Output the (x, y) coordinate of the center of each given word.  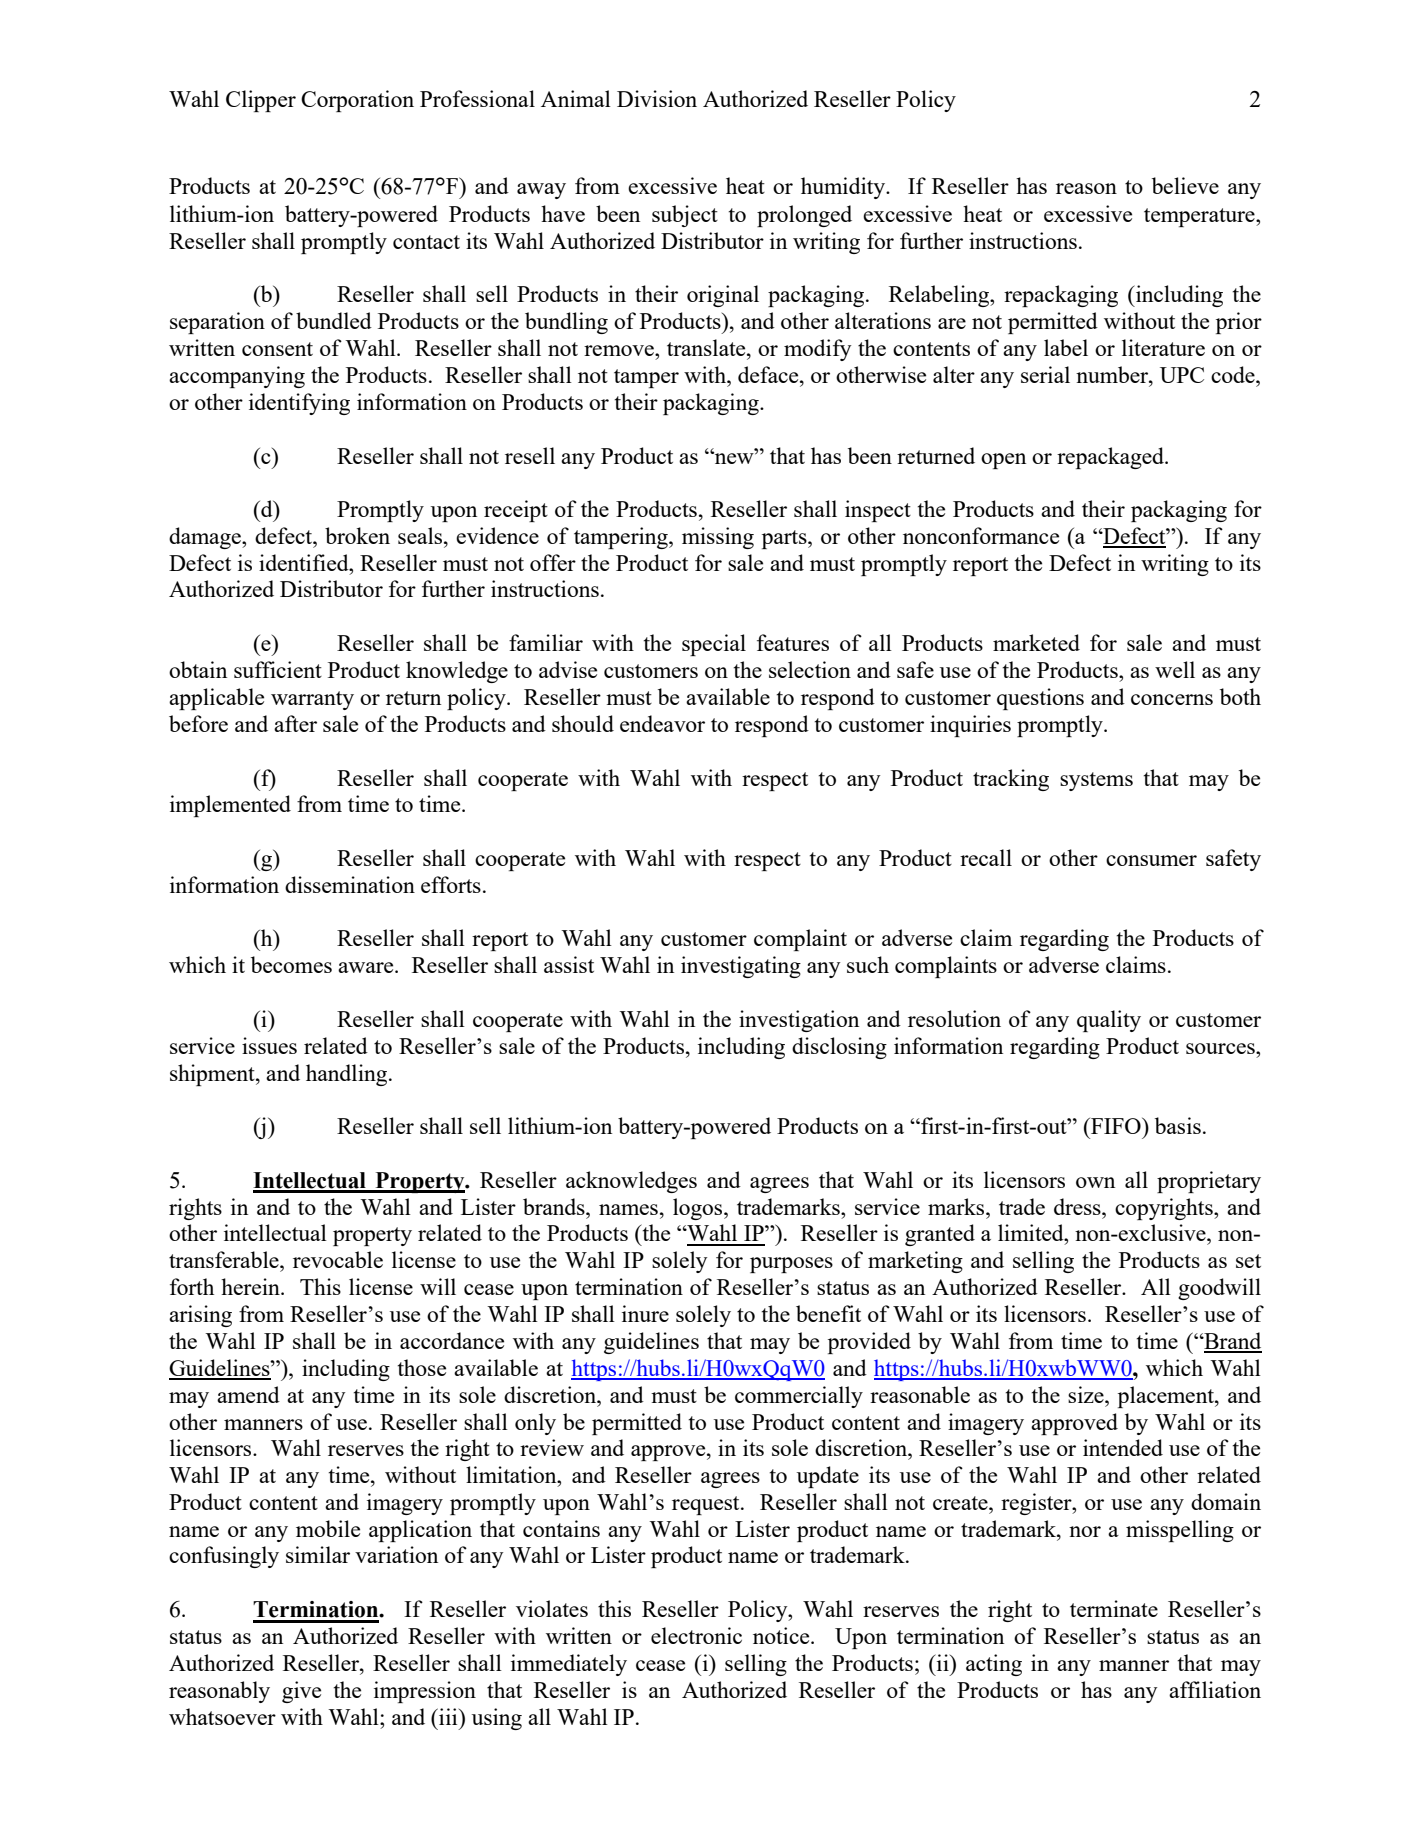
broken (357, 535)
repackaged (1111, 458)
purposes (791, 1265)
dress (1078, 1206)
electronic (696, 1635)
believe (1185, 185)
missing (718, 538)
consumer (1151, 860)
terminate (1114, 1608)
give (301, 1692)
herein (251, 1286)
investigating (741, 967)
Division (657, 98)
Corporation (357, 101)
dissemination (350, 884)
